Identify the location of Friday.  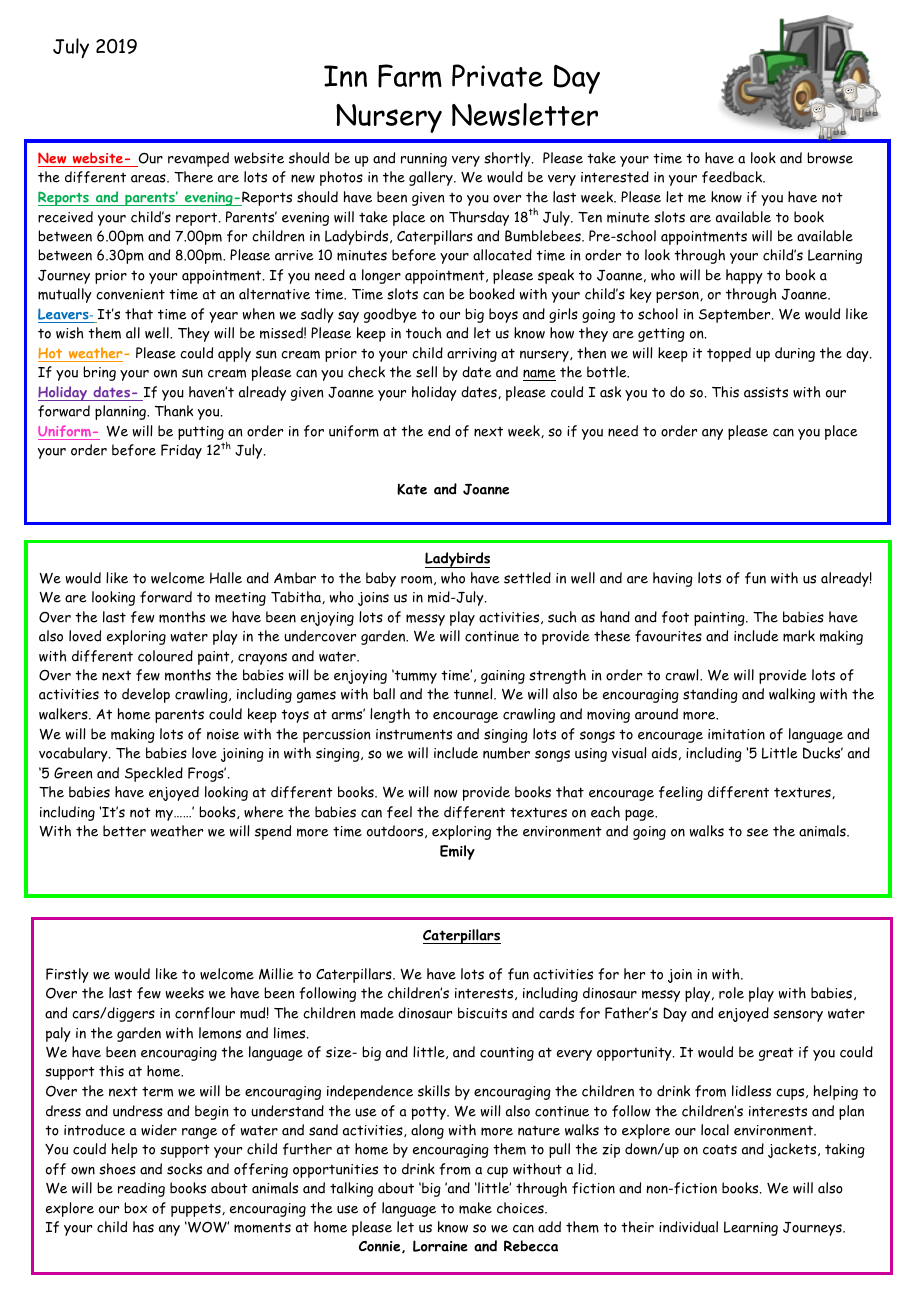
(181, 451).
